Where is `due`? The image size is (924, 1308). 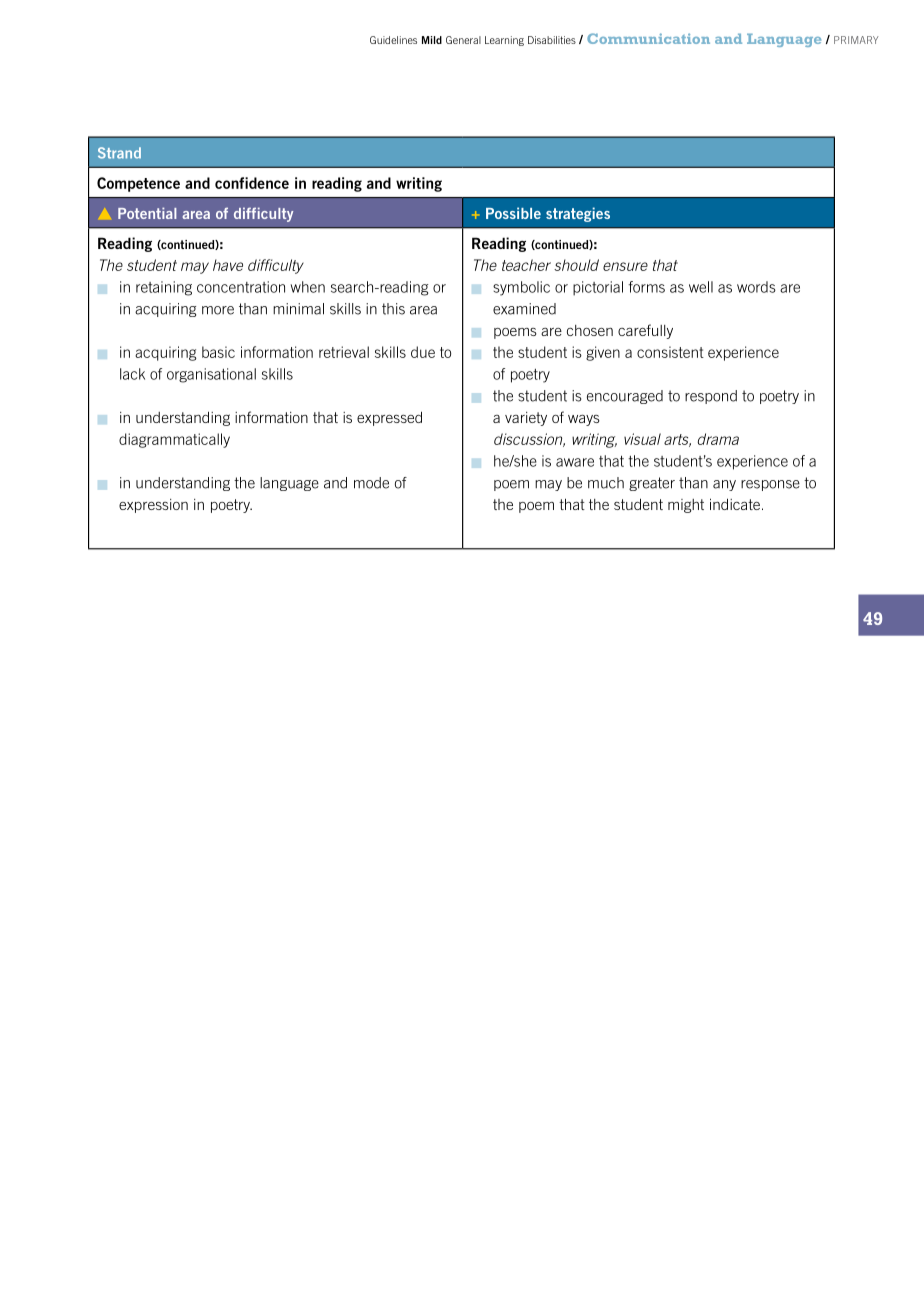 due is located at coordinates (423, 352).
